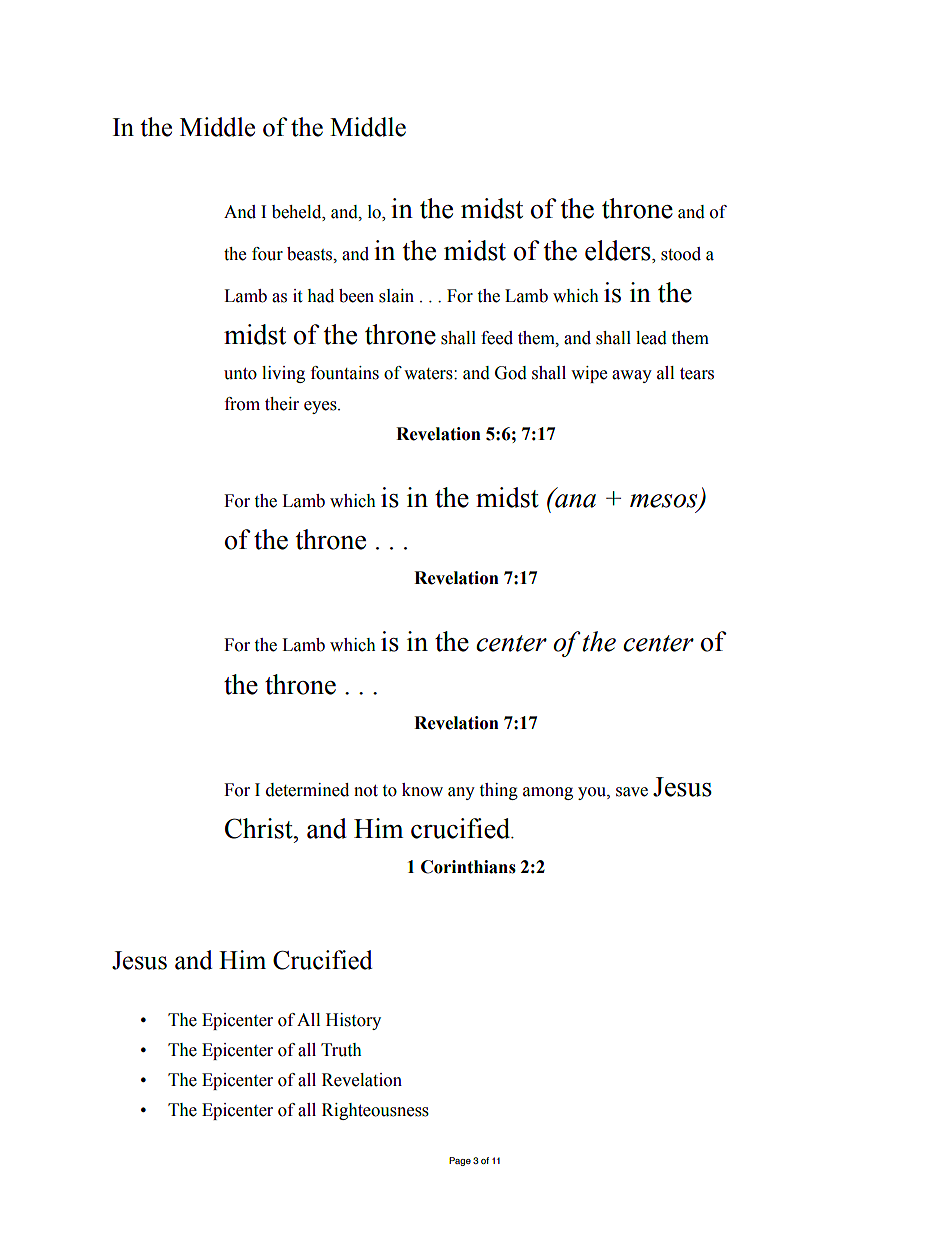 The height and width of the page is (1233, 952). Describe the element at coordinates (632, 792) in the page. I see `save` at that location.
